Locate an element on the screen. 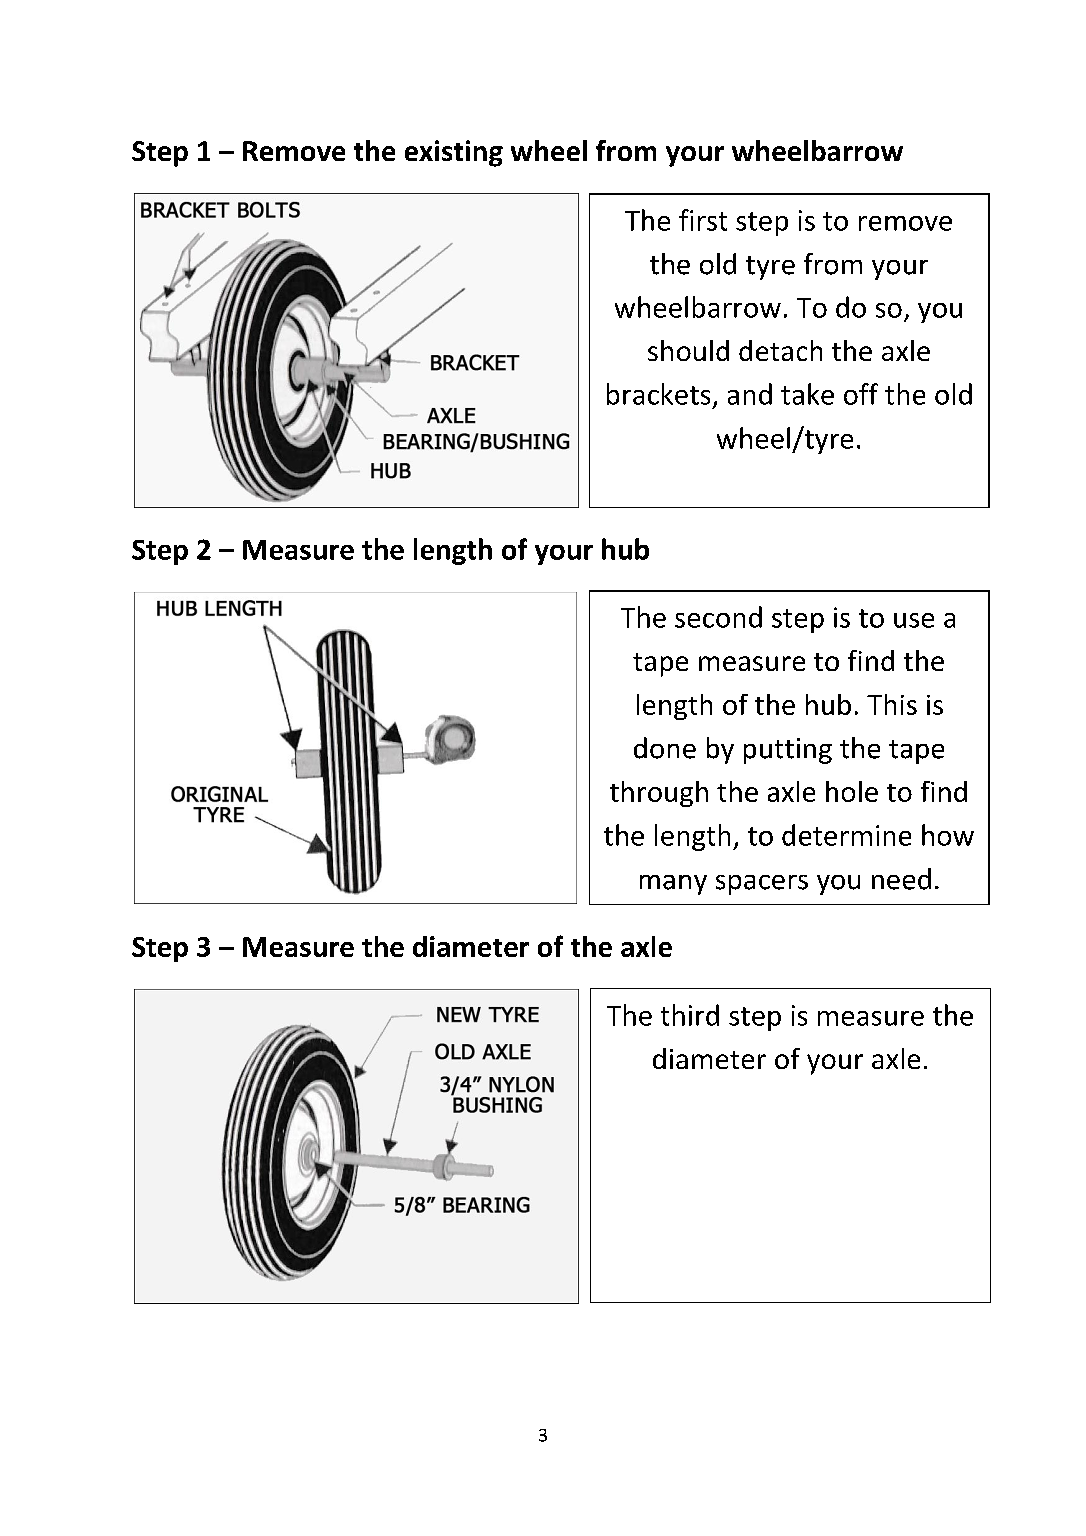 The image size is (1086, 1536). detach is located at coordinates (780, 350).
